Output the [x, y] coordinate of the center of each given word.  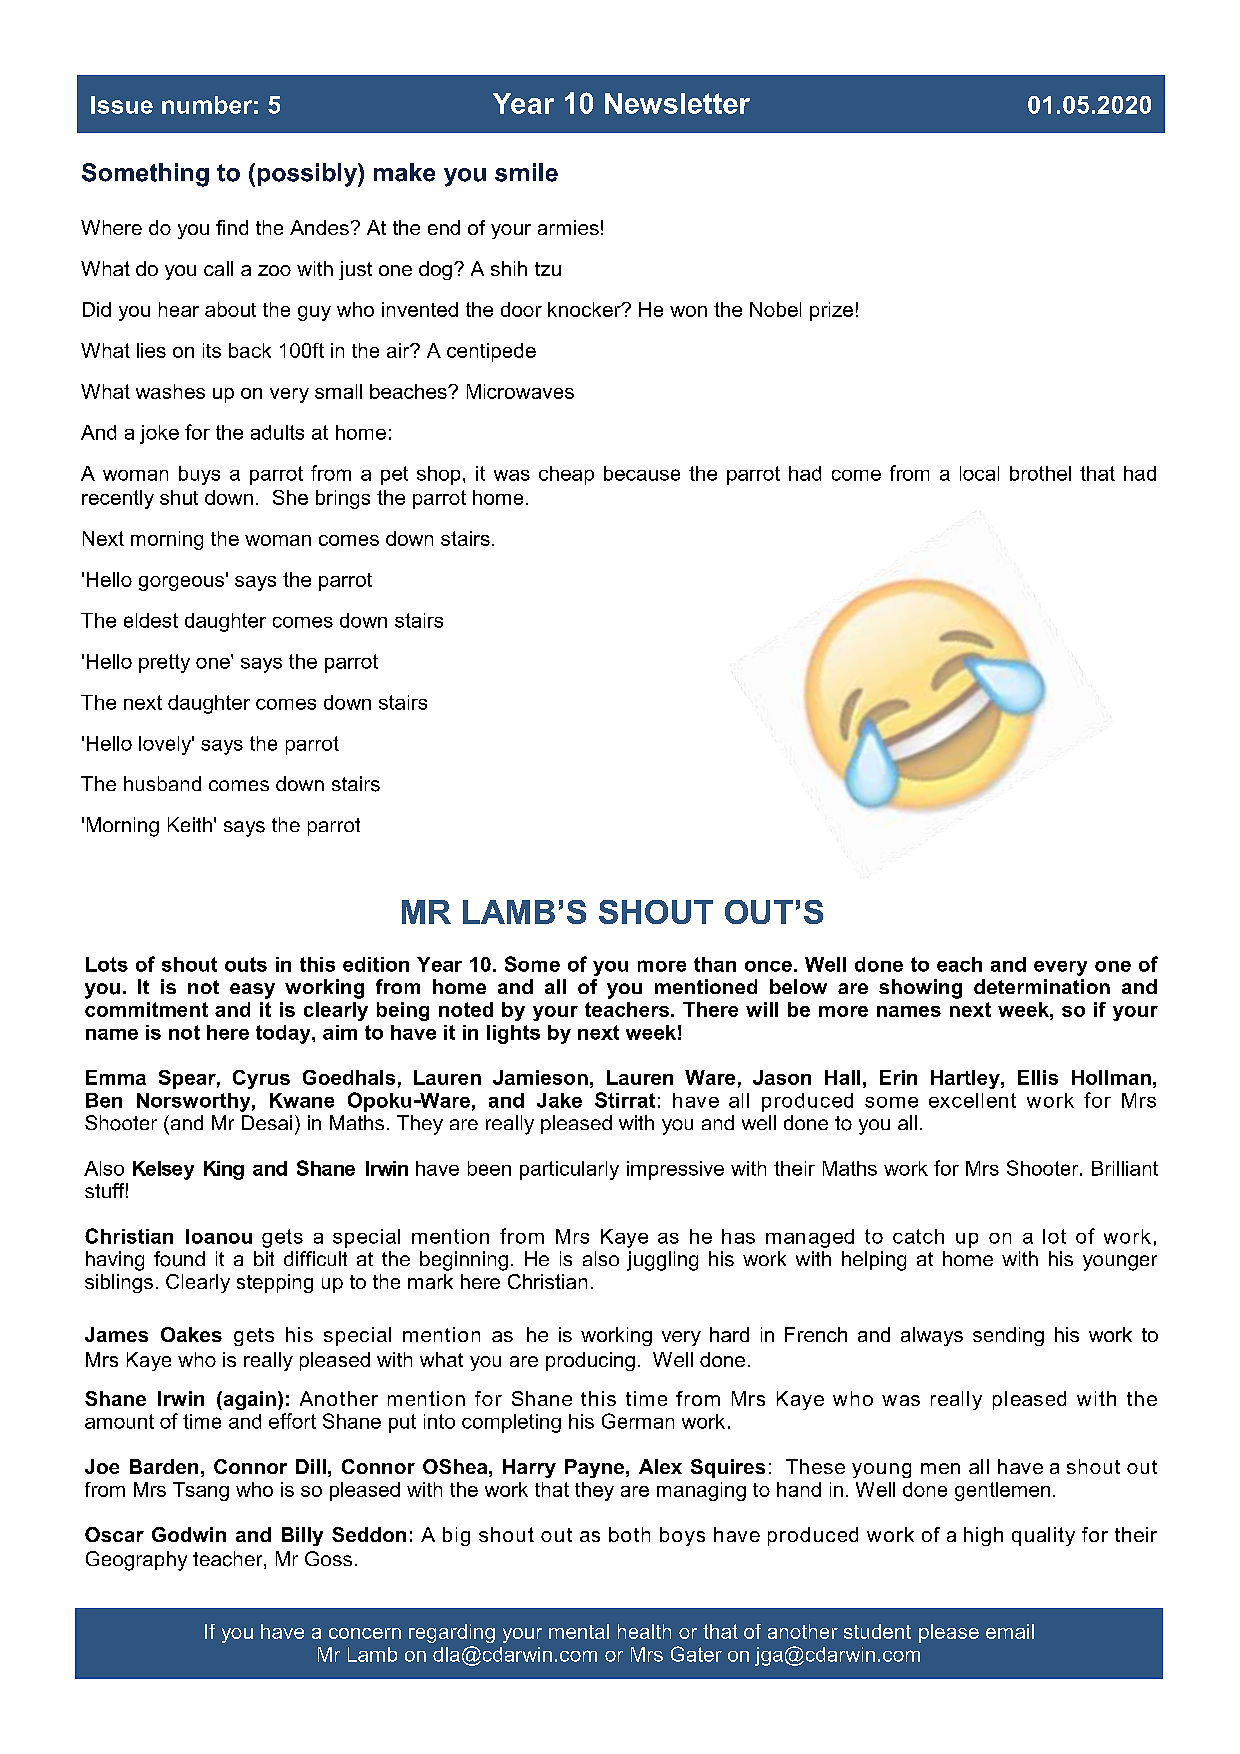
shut [179, 497]
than [715, 964]
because [642, 473]
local [979, 473]
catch [918, 1236]
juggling [662, 1261]
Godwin [189, 1534]
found [179, 1259]
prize [831, 311]
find [232, 227]
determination [1042, 986]
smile [526, 172]
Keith [190, 824]
